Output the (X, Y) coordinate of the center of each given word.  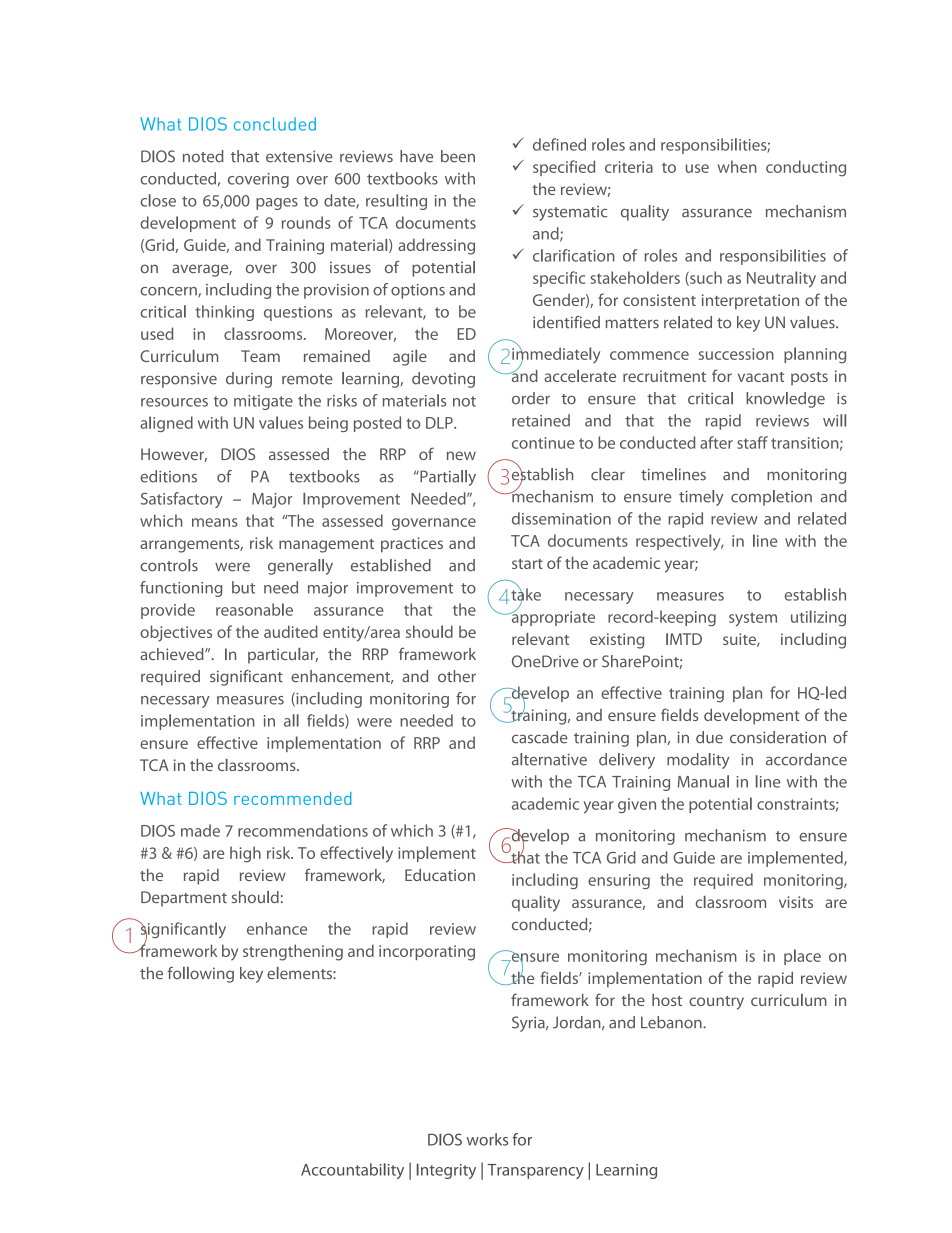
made (200, 830)
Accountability (352, 1171)
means (215, 522)
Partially (447, 478)
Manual (703, 781)
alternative (549, 759)
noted (203, 156)
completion (771, 498)
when (737, 166)
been (458, 156)
